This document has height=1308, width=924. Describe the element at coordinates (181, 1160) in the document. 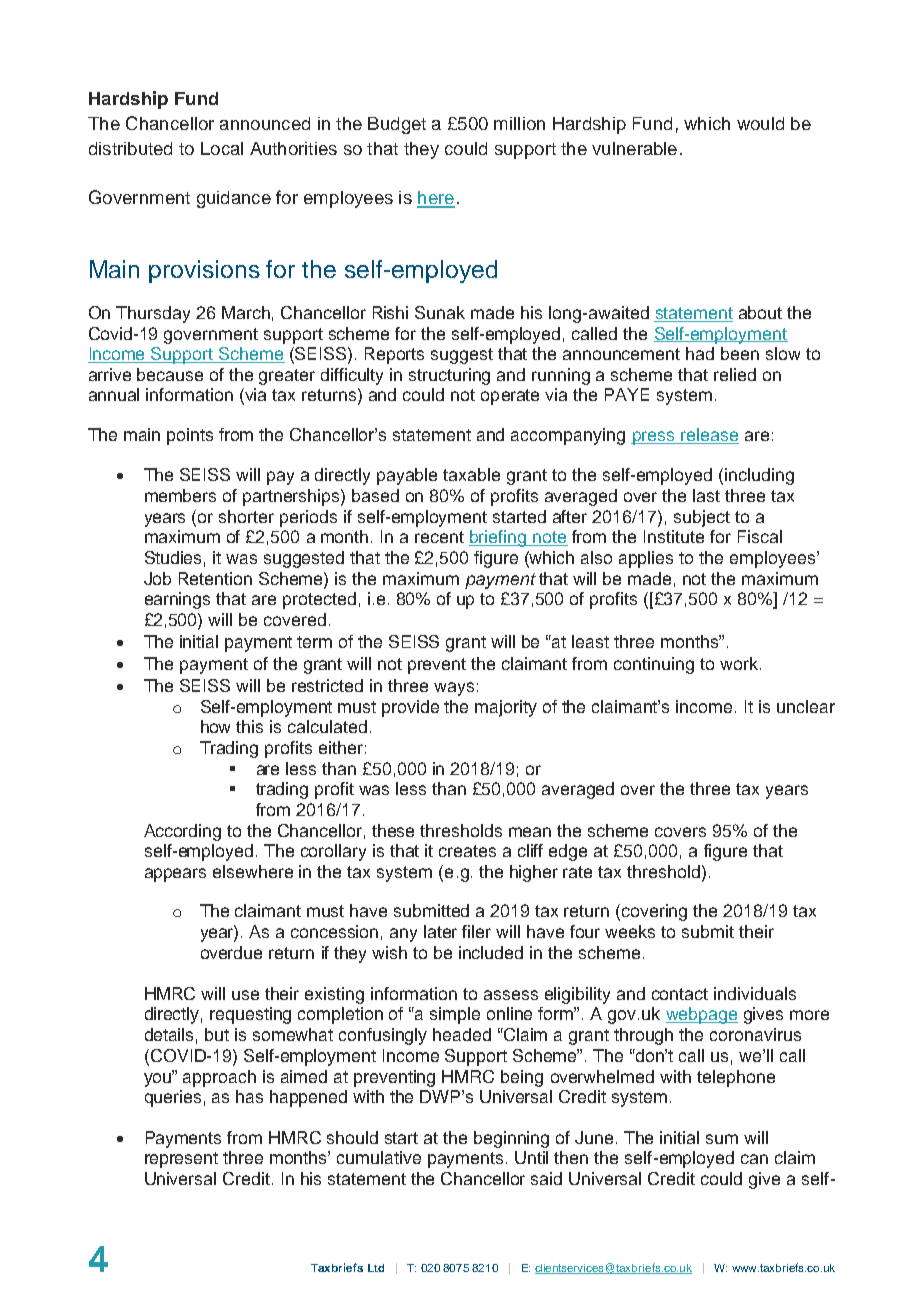

I see `represent` at that location.
